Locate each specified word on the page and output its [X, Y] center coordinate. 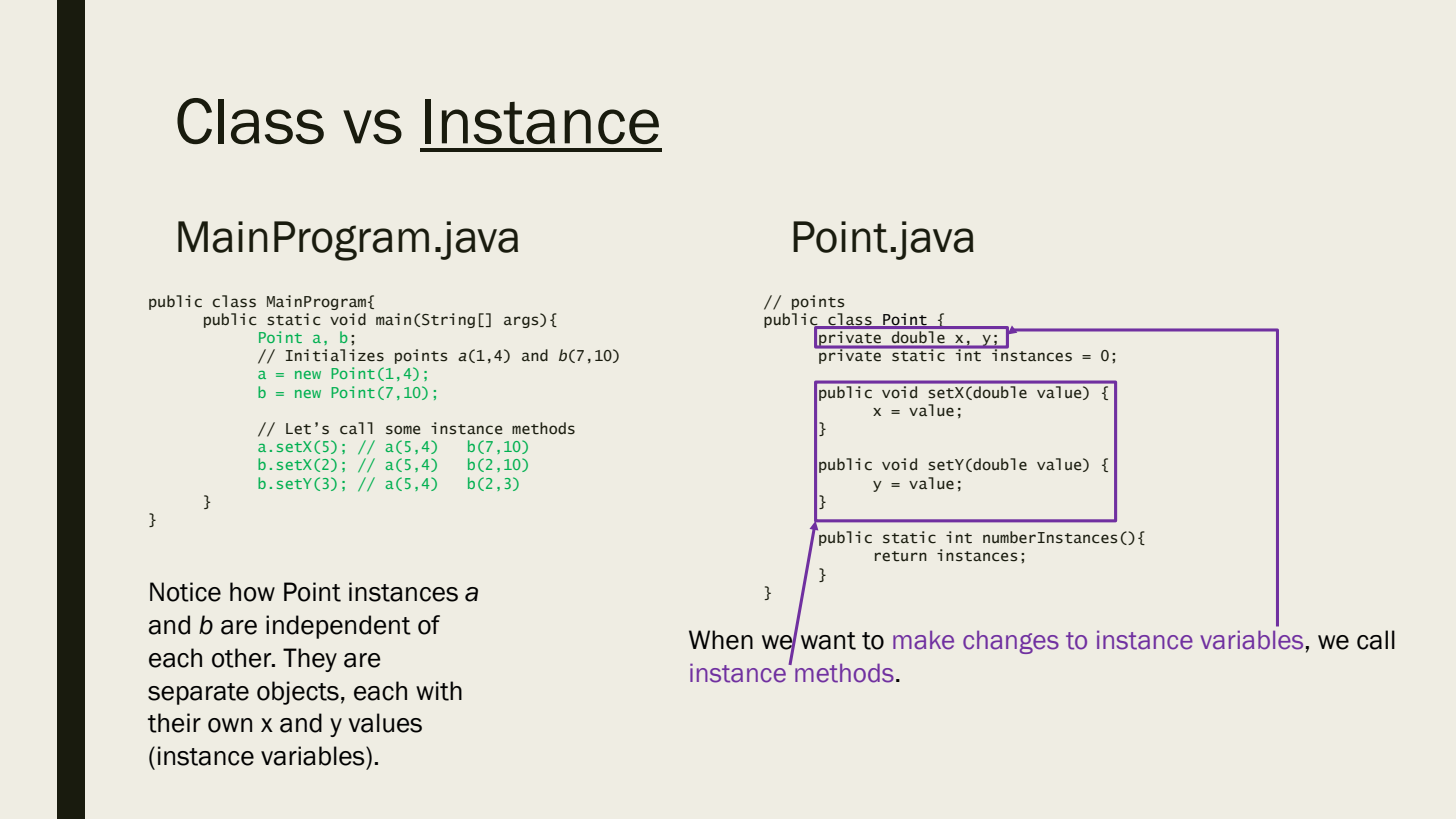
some [403, 430]
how [252, 592]
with [439, 691]
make [923, 640]
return [901, 556]
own [230, 725]
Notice [185, 592]
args [522, 321]
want [828, 641]
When [721, 640]
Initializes [335, 355]
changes [1011, 642]
